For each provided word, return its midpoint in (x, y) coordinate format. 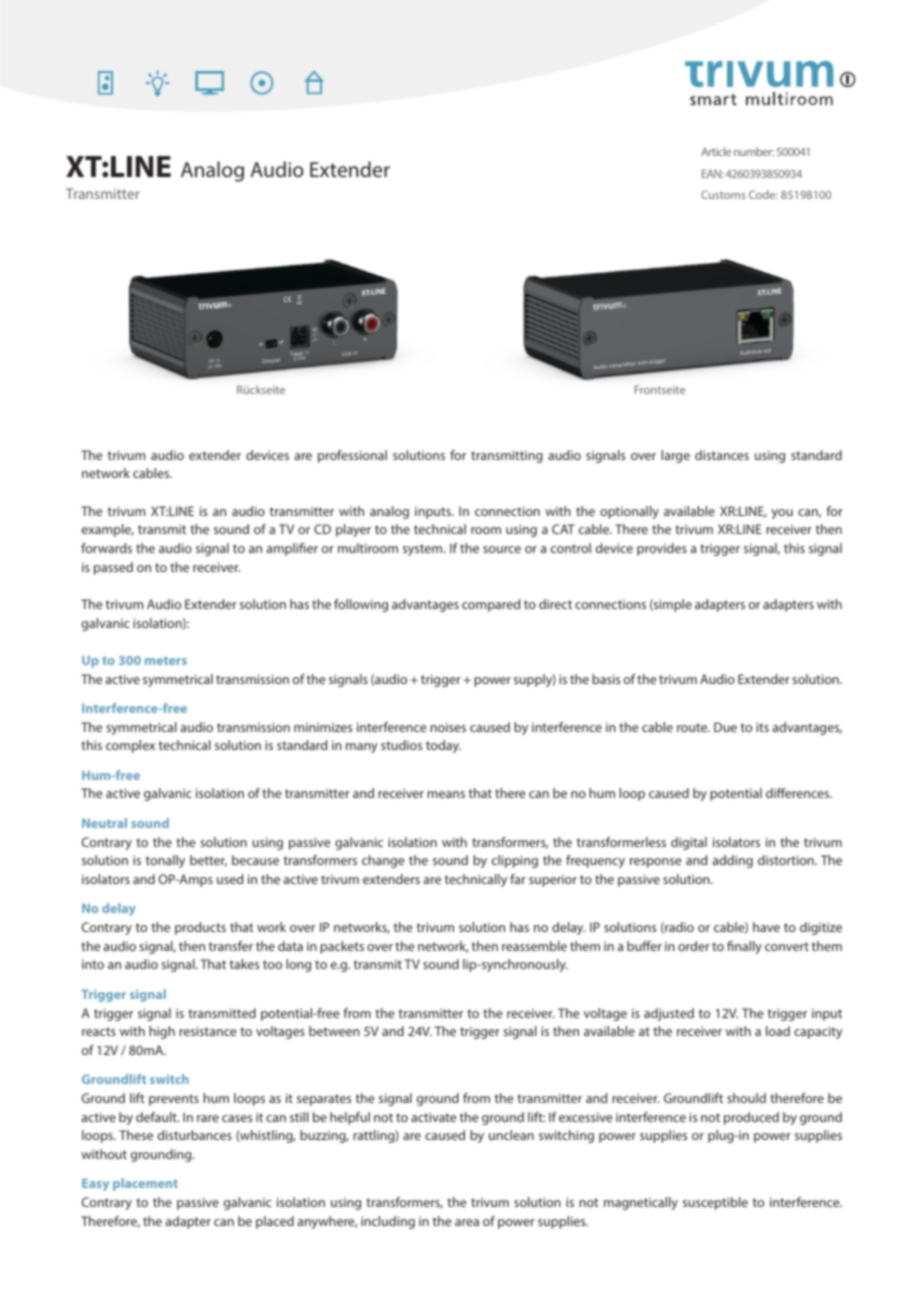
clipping (515, 861)
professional (352, 456)
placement (145, 1184)
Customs (723, 194)
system (424, 550)
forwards (106, 548)
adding (733, 861)
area (467, 1222)
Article (716, 151)
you (782, 514)
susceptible (715, 1203)
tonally (165, 861)
